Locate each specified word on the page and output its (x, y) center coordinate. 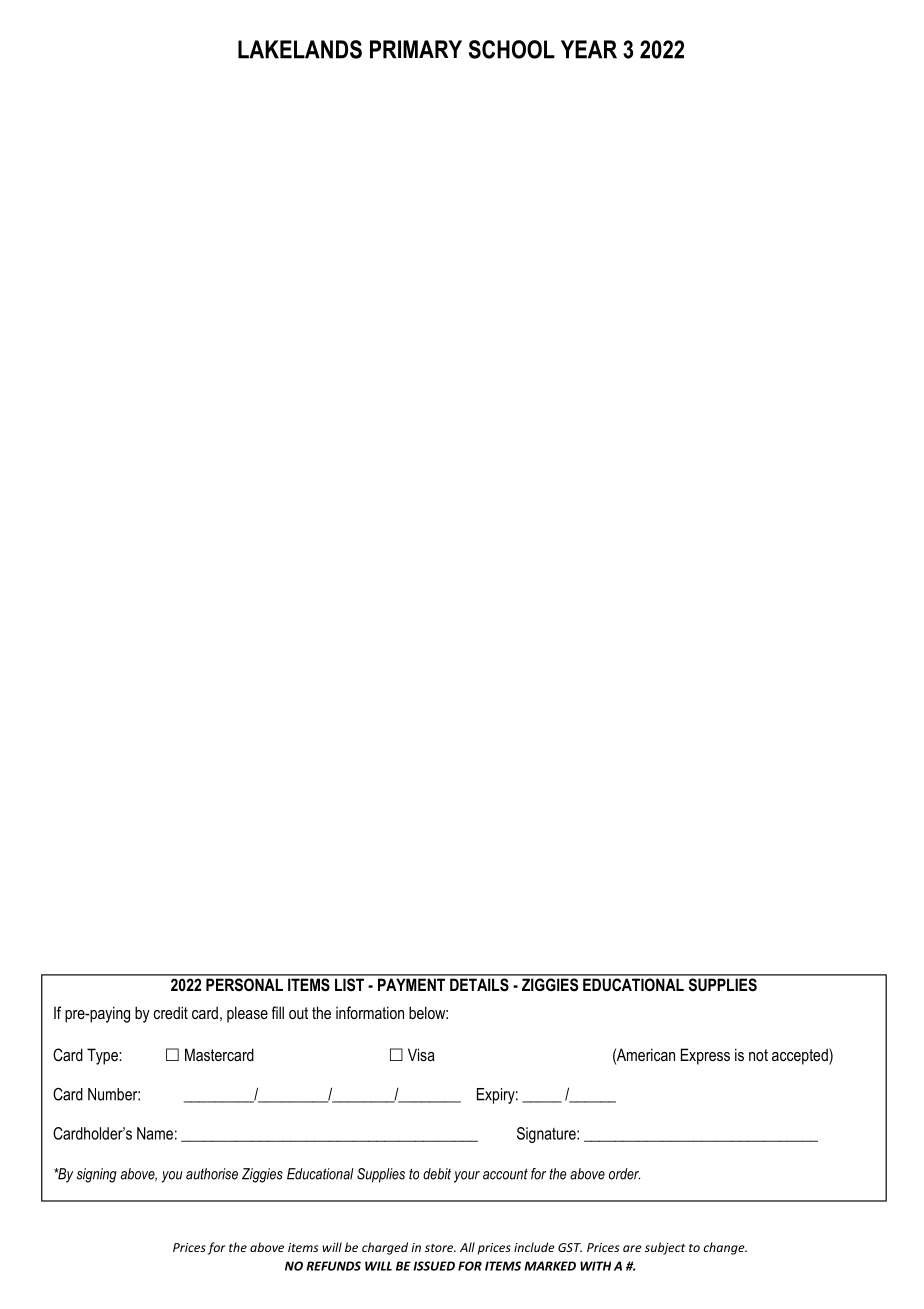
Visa (421, 1054)
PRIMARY (416, 49)
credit (171, 1012)
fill (278, 1012)
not (758, 1055)
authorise (212, 1174)
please (247, 1014)
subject (665, 1248)
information (370, 1012)
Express (705, 1056)
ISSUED (434, 1266)
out (298, 1013)
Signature (547, 1135)
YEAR (589, 49)
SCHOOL (512, 49)
